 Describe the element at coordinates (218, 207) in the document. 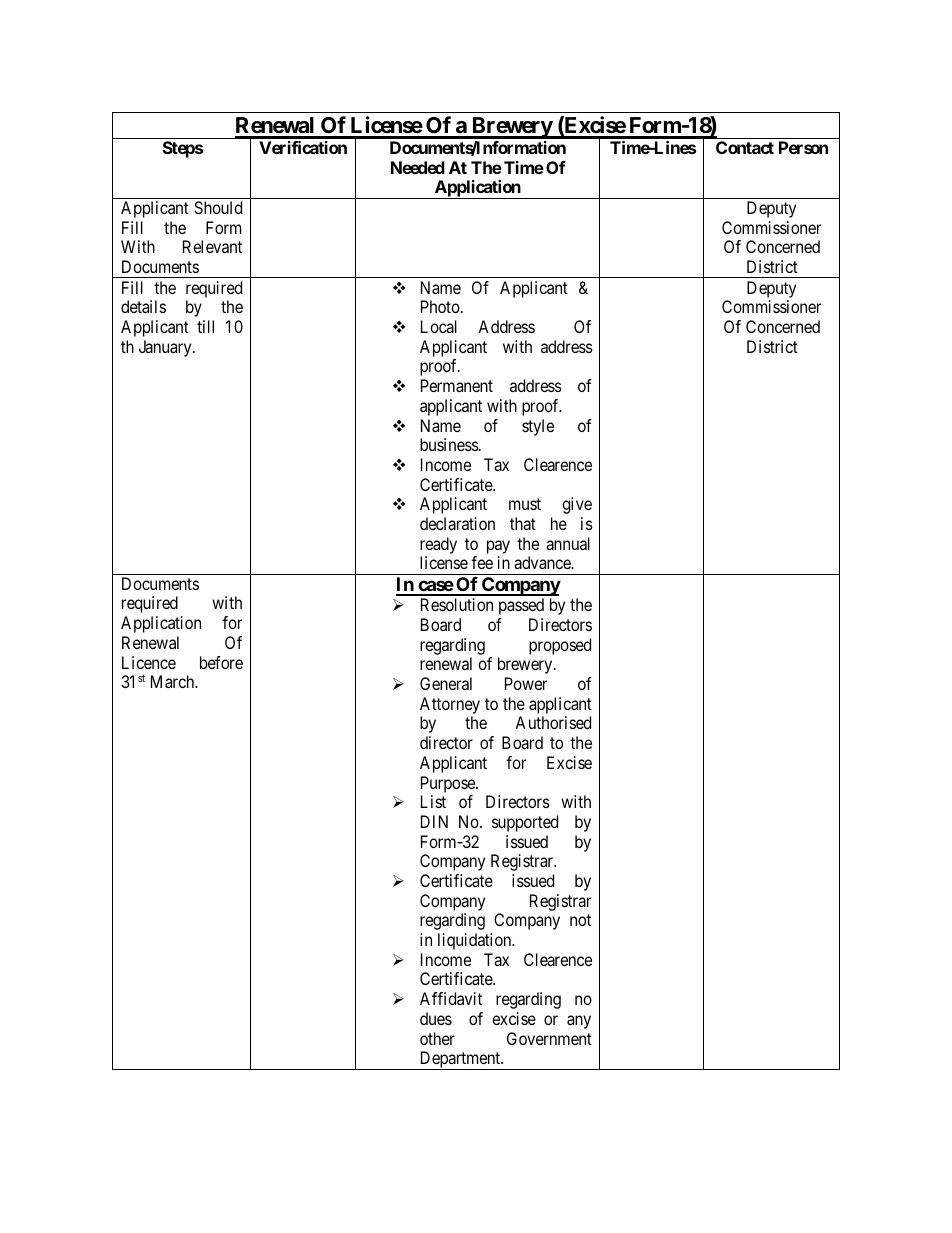

I see `Should` at that location.
